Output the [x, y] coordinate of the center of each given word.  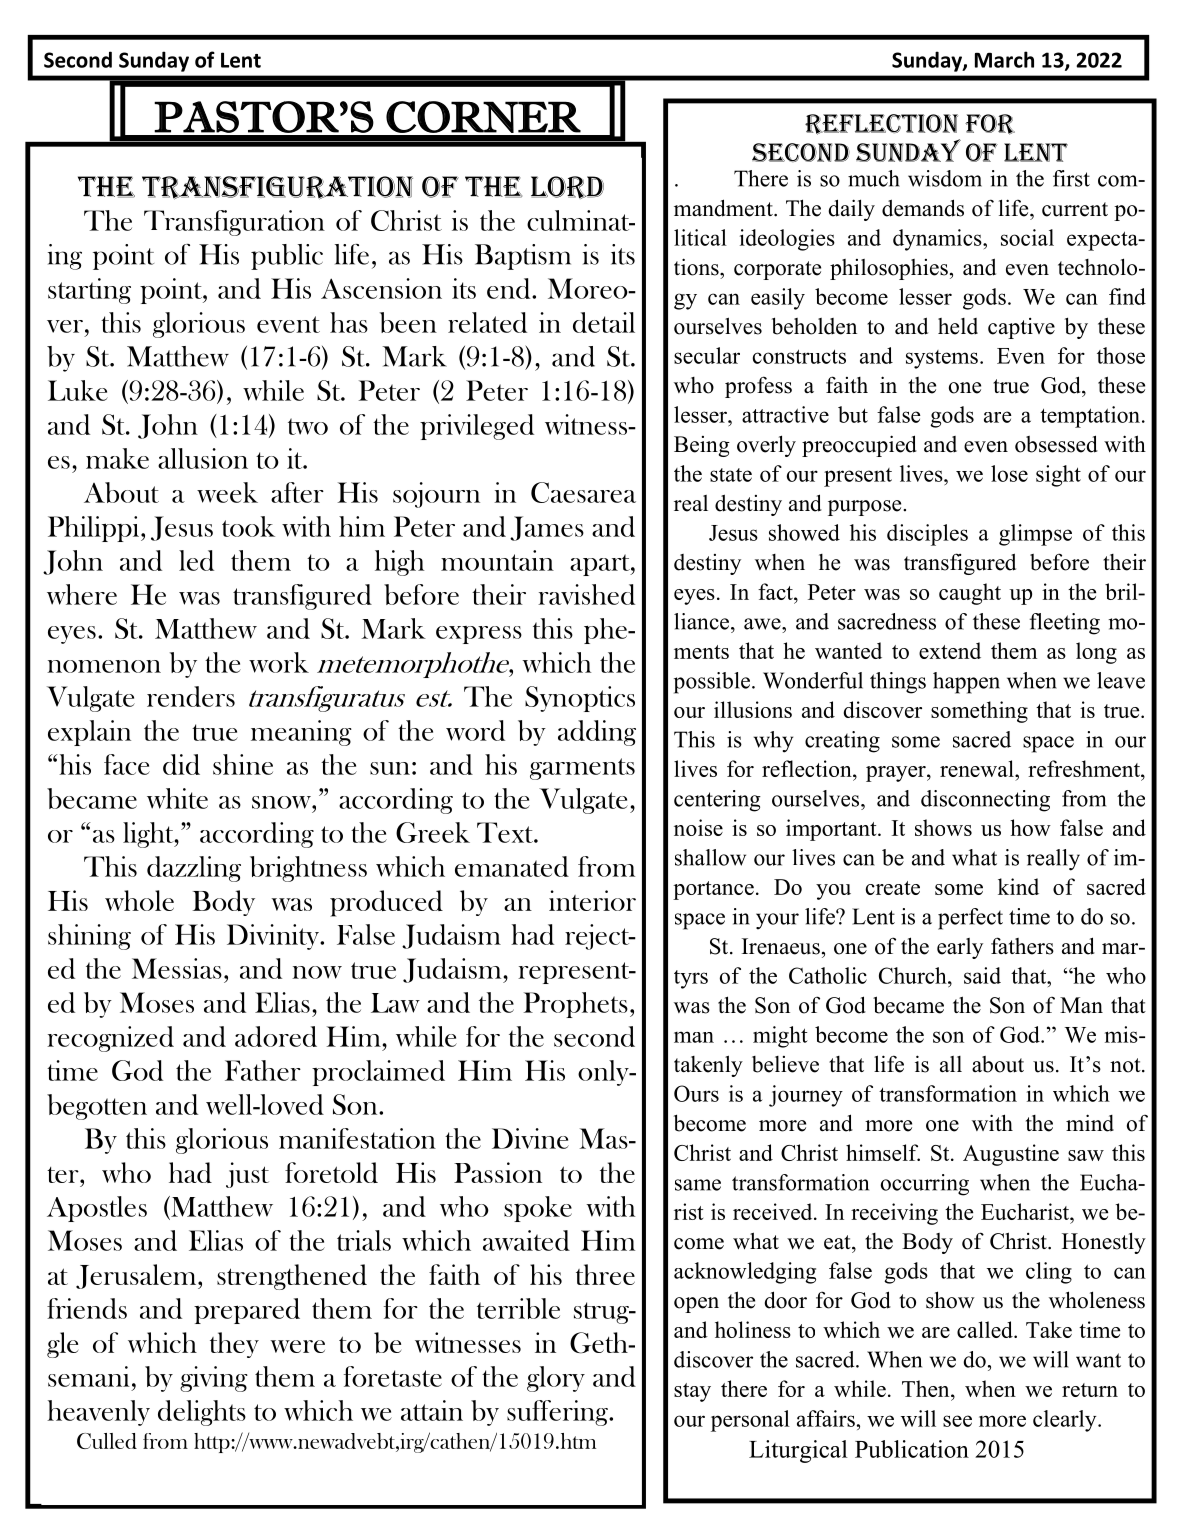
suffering [558, 1413]
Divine [530, 1138]
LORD [567, 187]
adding [597, 733]
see [957, 1421]
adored [276, 1036]
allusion [203, 458]
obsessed [1056, 444]
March [1004, 59]
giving [214, 1379]
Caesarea [583, 492]
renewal [978, 768]
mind [1090, 1123]
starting [89, 291]
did [181, 764]
